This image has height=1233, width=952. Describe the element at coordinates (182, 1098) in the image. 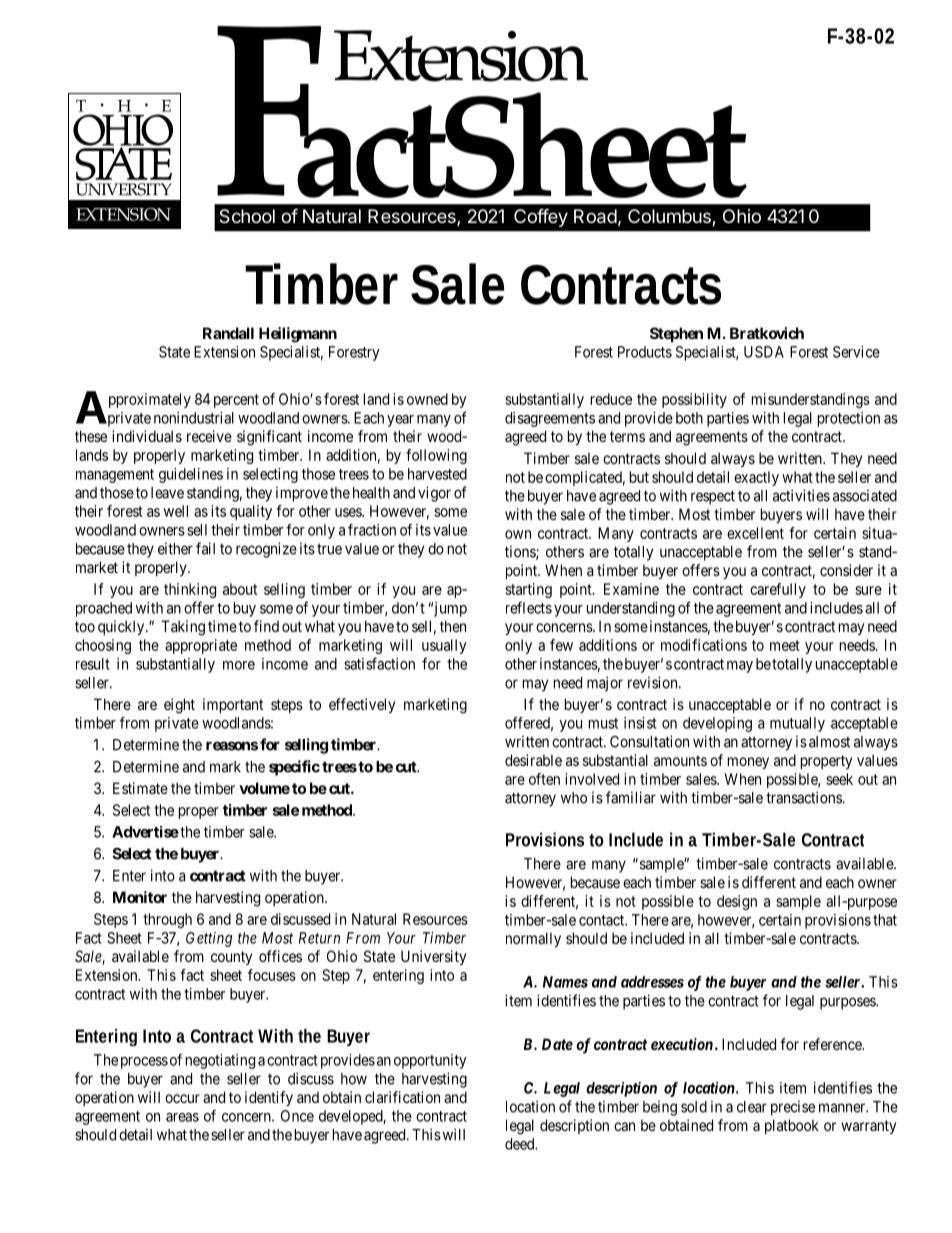

I see `occur` at that location.
